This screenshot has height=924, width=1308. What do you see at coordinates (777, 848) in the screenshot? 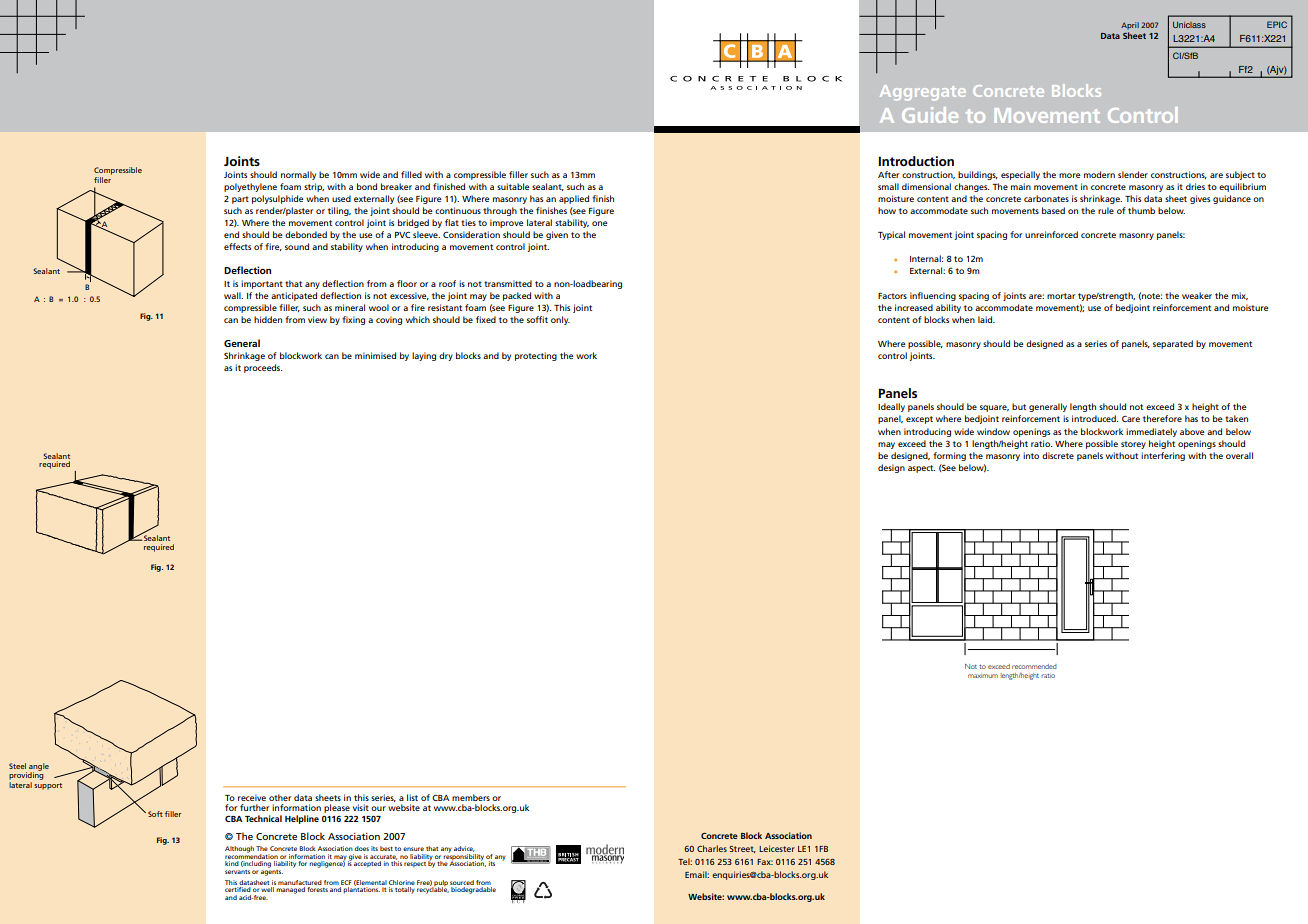
I see `Leicester` at bounding box center [777, 848].
